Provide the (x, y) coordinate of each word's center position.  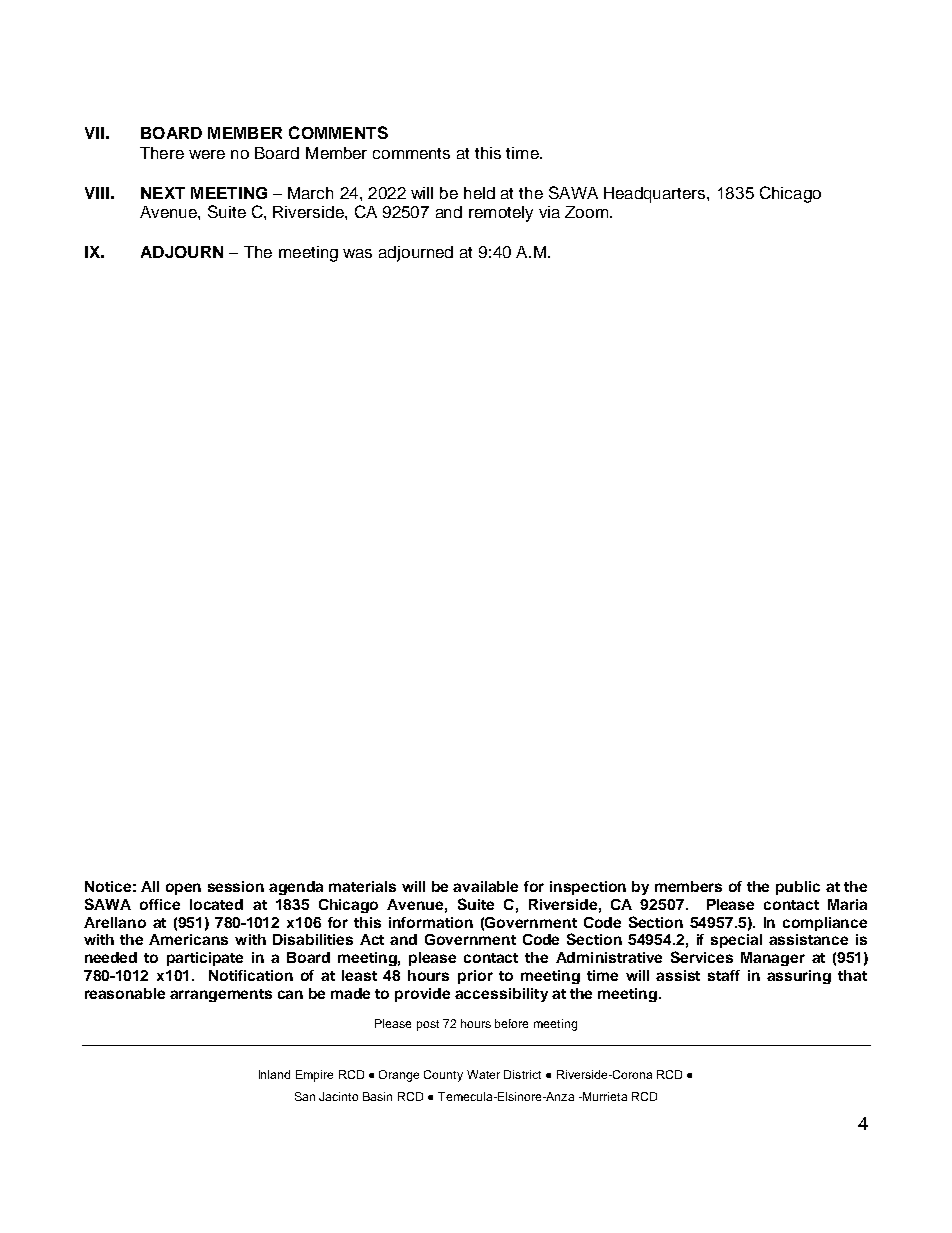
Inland (274, 1074)
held (479, 193)
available (485, 886)
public (798, 888)
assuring (799, 977)
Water (483, 1074)
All (150, 886)
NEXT (163, 193)
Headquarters (656, 195)
